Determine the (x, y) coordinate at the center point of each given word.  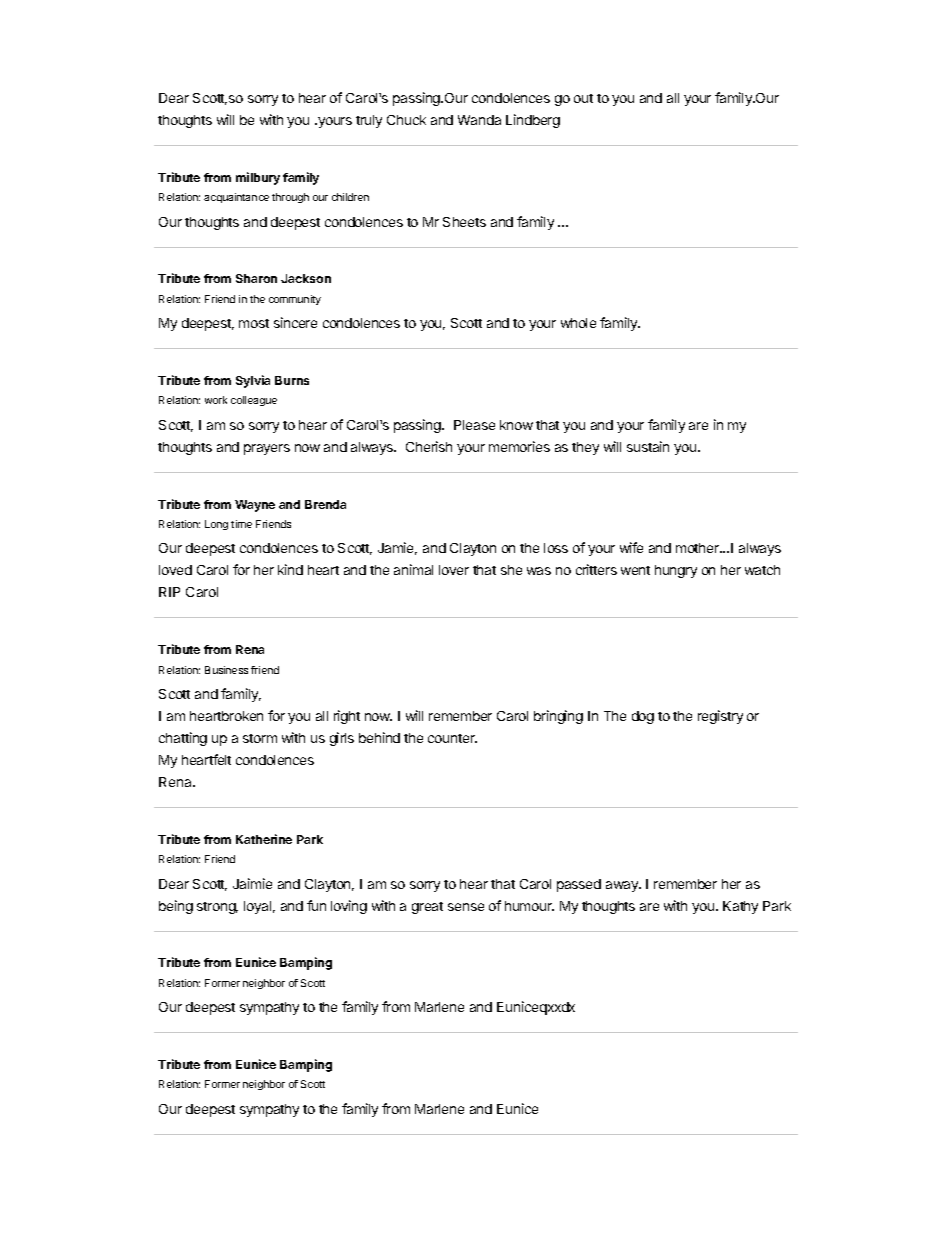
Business (226, 670)
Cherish (429, 446)
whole (578, 323)
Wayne (255, 506)
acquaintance (236, 198)
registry (720, 717)
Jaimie (252, 883)
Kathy (740, 907)
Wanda (479, 120)
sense (466, 907)
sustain (648, 446)
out (583, 98)
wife (631, 547)
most (254, 323)
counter (452, 738)
